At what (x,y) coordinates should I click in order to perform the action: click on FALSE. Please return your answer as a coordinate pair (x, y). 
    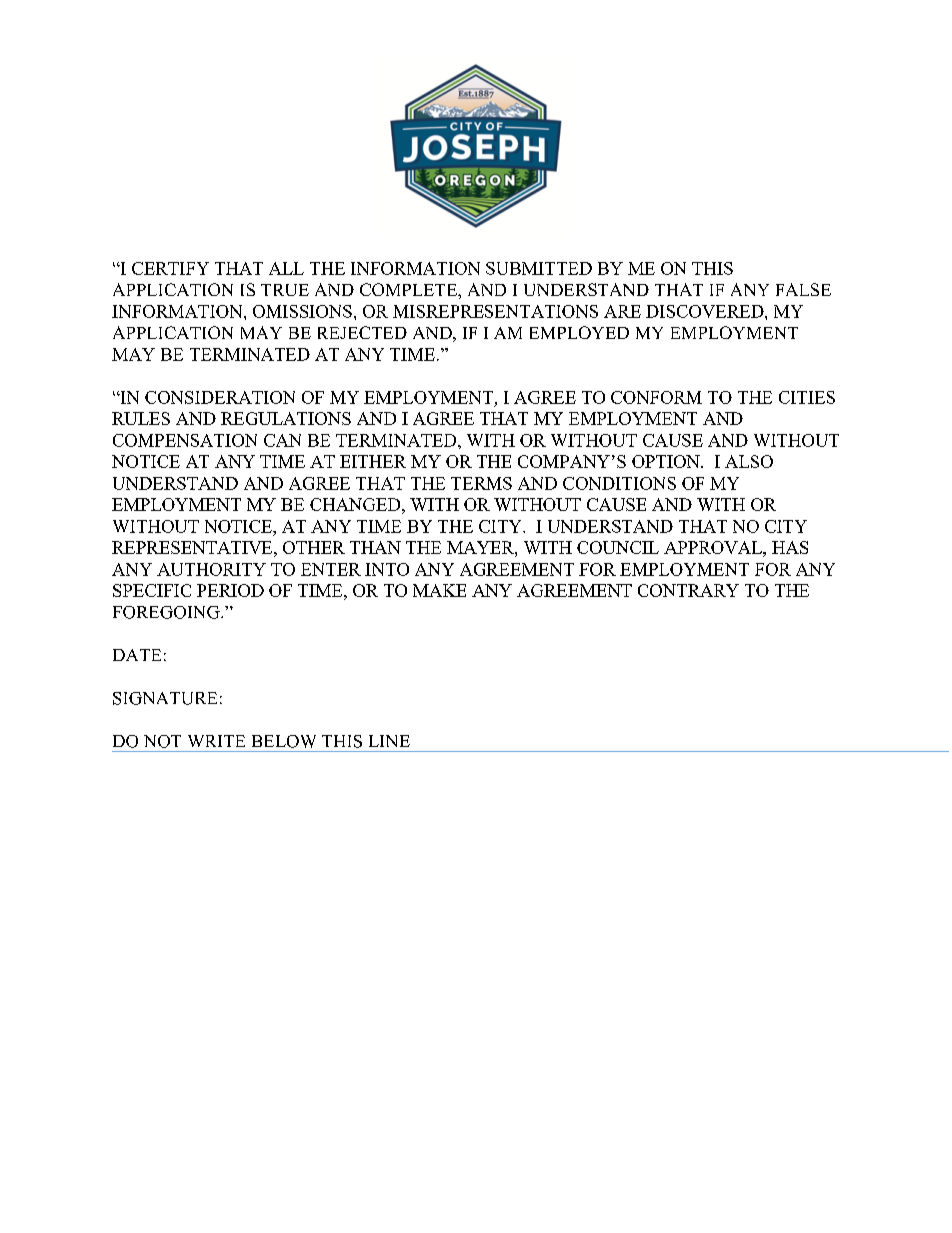
    Looking at the image, I should click on (803, 289).
